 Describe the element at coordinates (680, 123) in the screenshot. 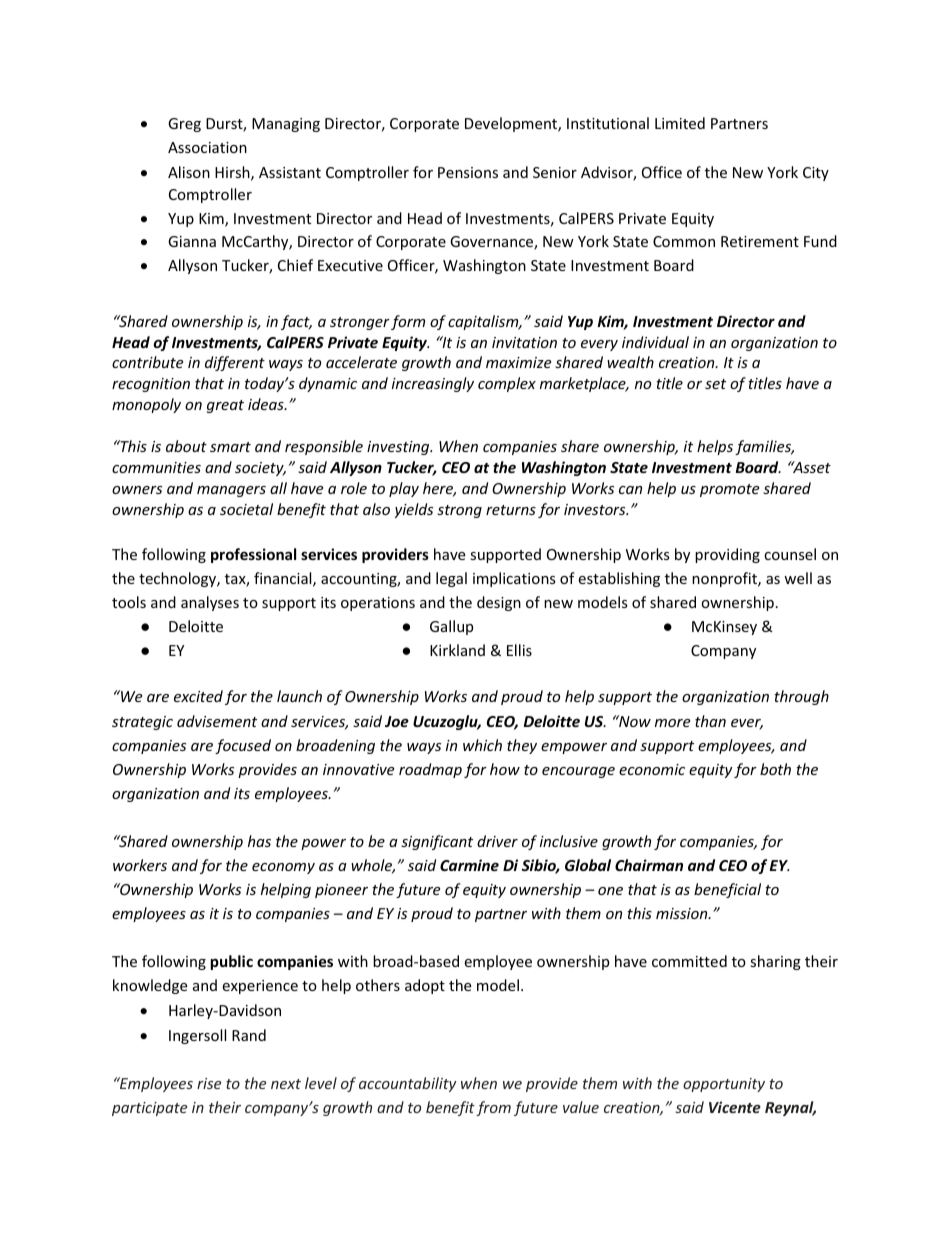

I see `Limited` at that location.
